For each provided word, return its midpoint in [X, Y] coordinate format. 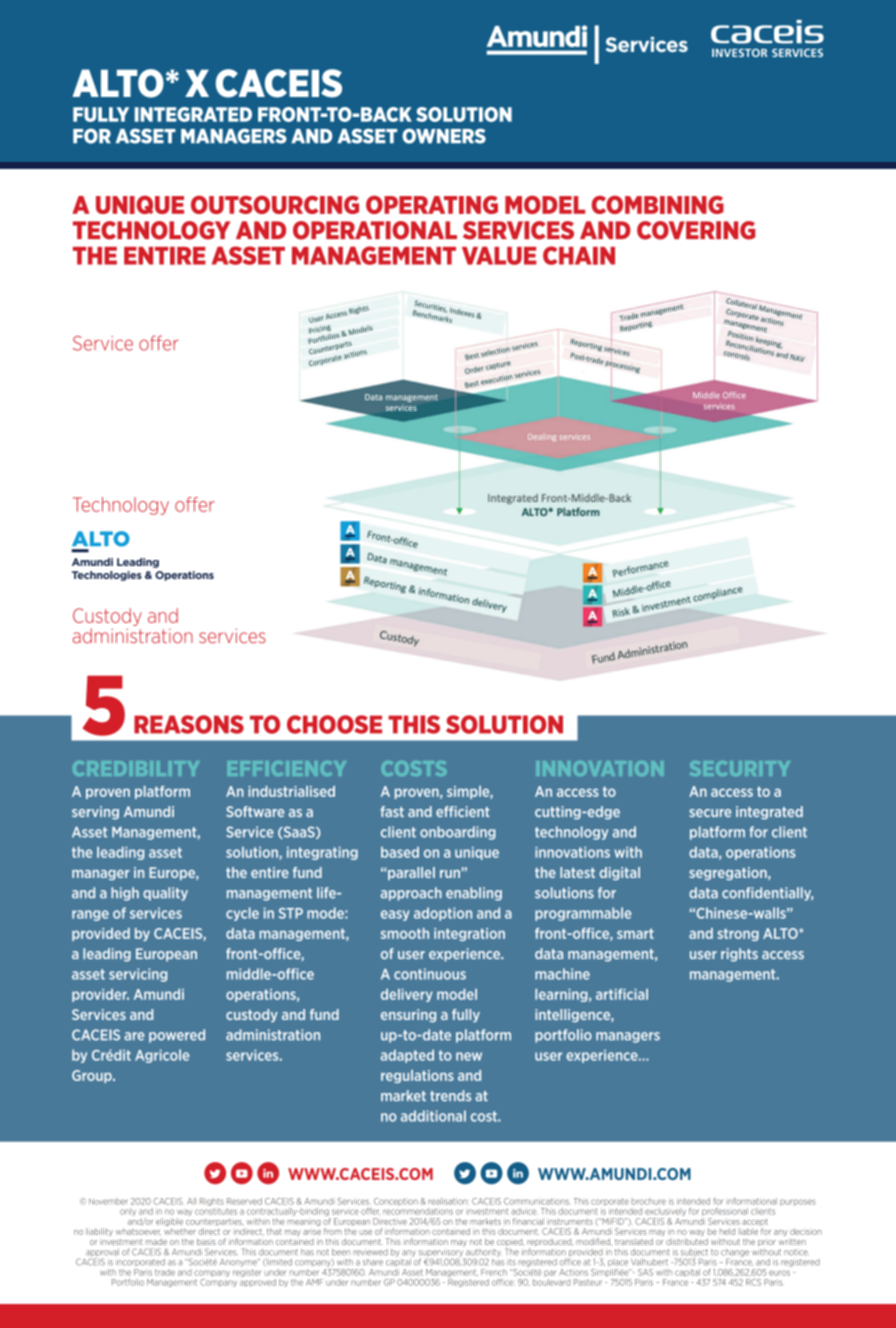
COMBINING [658, 204]
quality [165, 894]
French [494, 1272]
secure [710, 813]
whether [180, 1231]
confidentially [767, 894]
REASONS [189, 724]
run [450, 874]
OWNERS [444, 136]
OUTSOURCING [275, 204]
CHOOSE [334, 724]
